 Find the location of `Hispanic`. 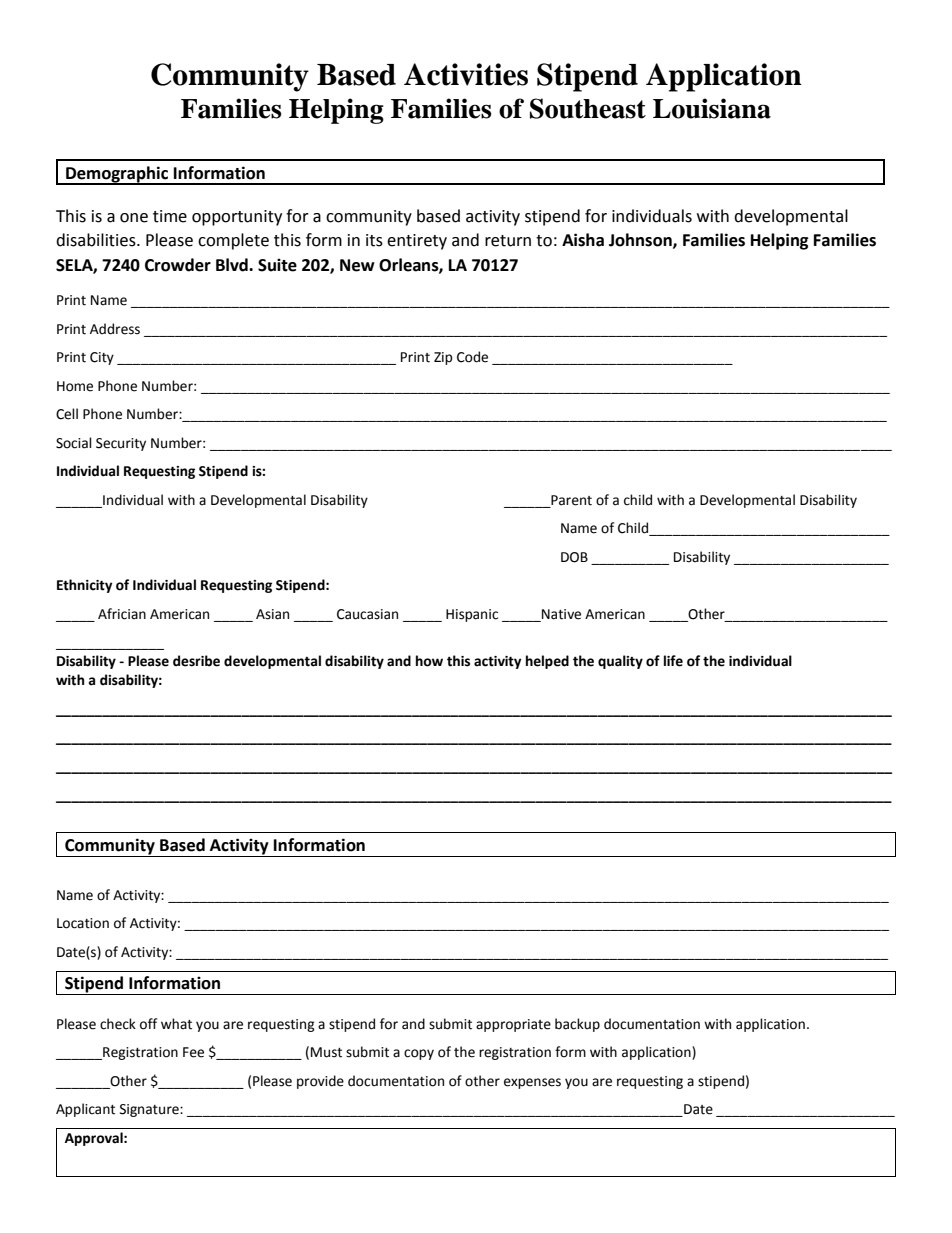

Hispanic is located at coordinates (472, 615).
